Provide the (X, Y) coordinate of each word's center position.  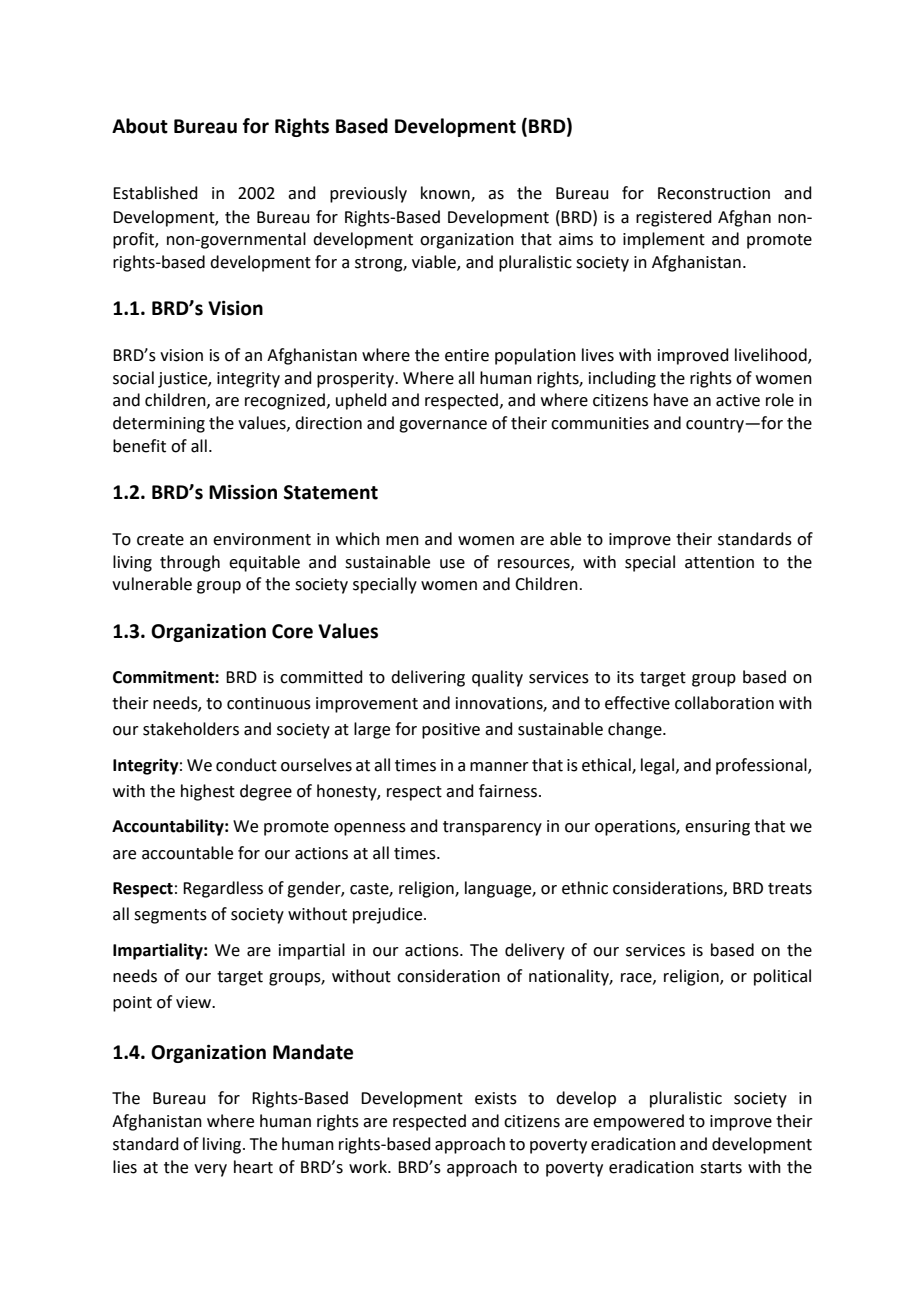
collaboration (724, 703)
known (446, 194)
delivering (428, 678)
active (738, 400)
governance (443, 426)
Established (155, 193)
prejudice (389, 915)
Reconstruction (714, 193)
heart (253, 1167)
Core (292, 631)
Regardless (223, 889)
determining (159, 424)
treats (790, 889)
